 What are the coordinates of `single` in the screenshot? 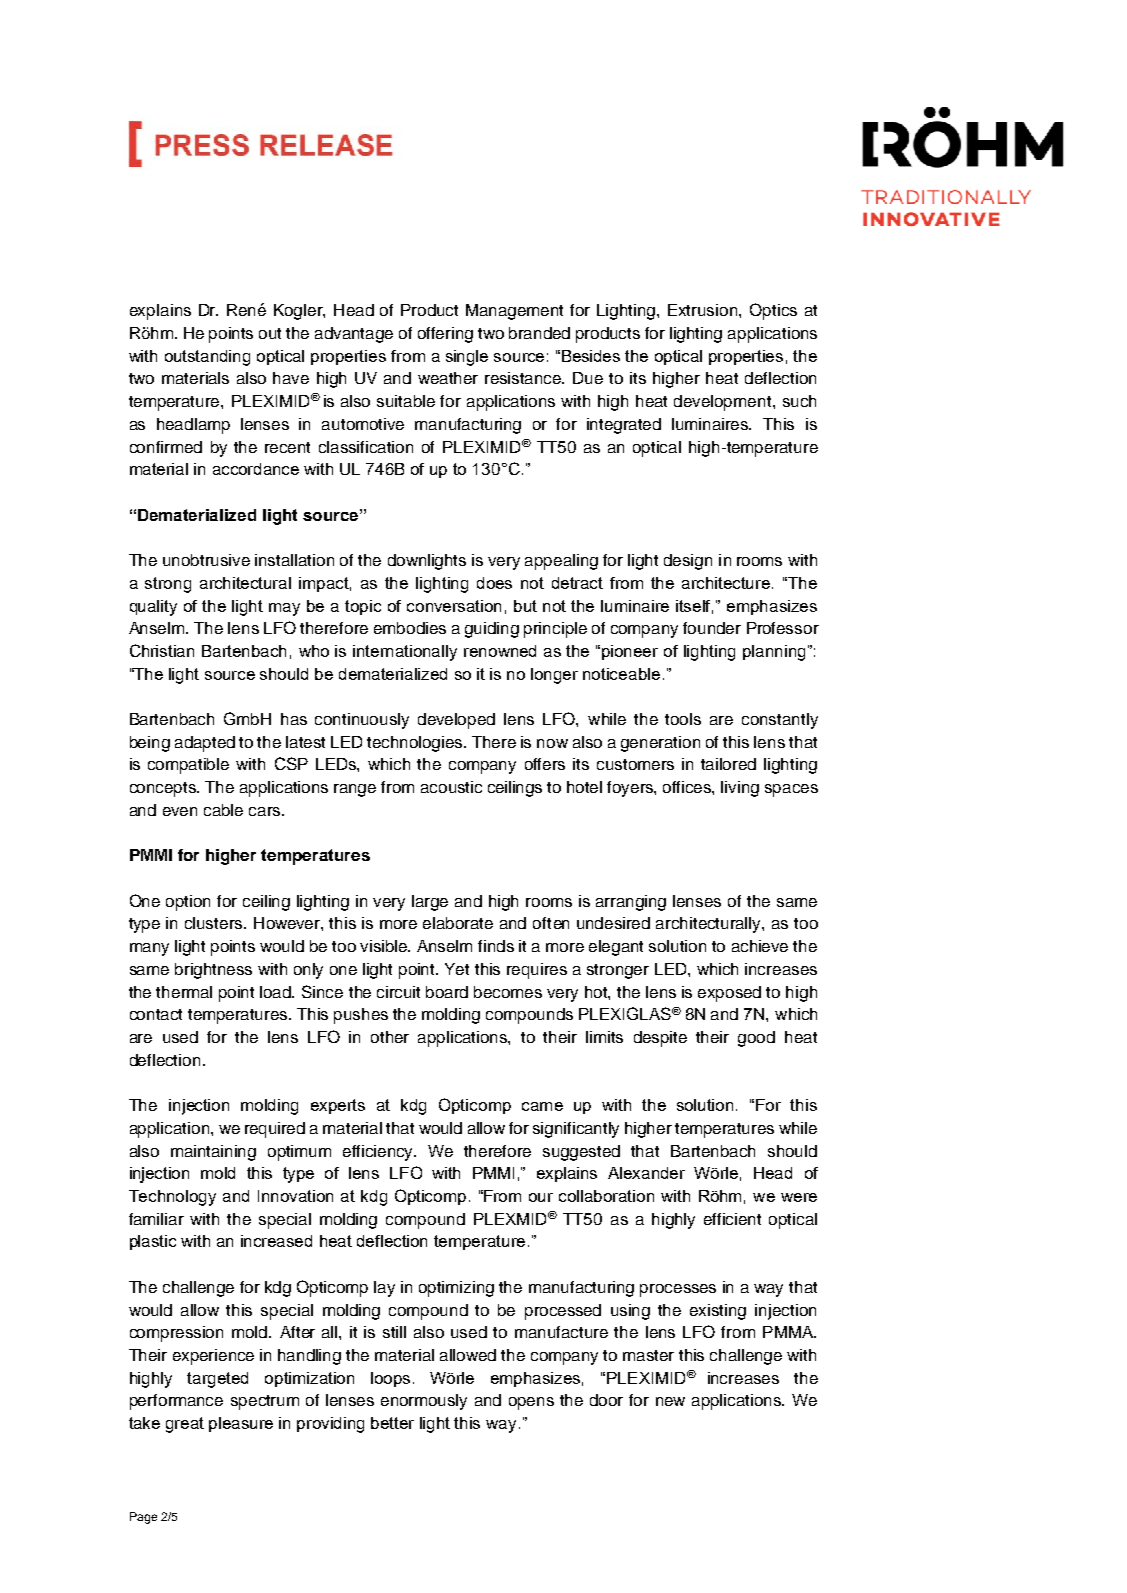 It's located at (467, 358).
